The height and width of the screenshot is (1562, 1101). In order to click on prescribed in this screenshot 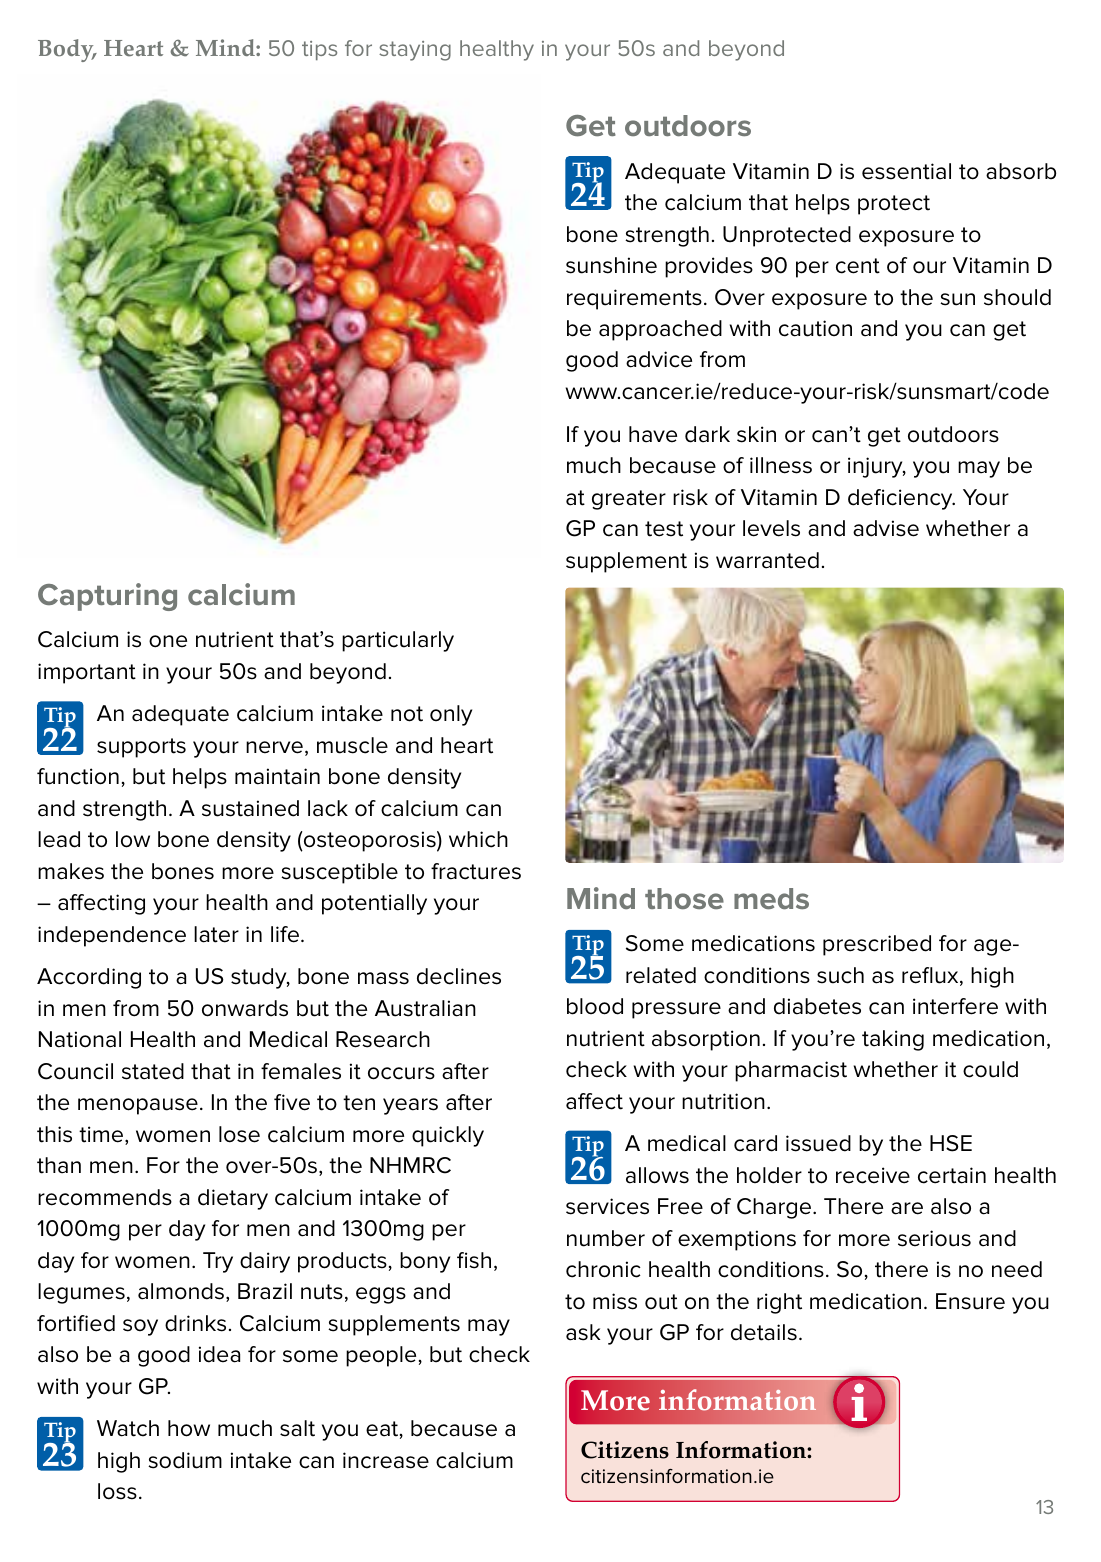, I will do `click(877, 945)`.
